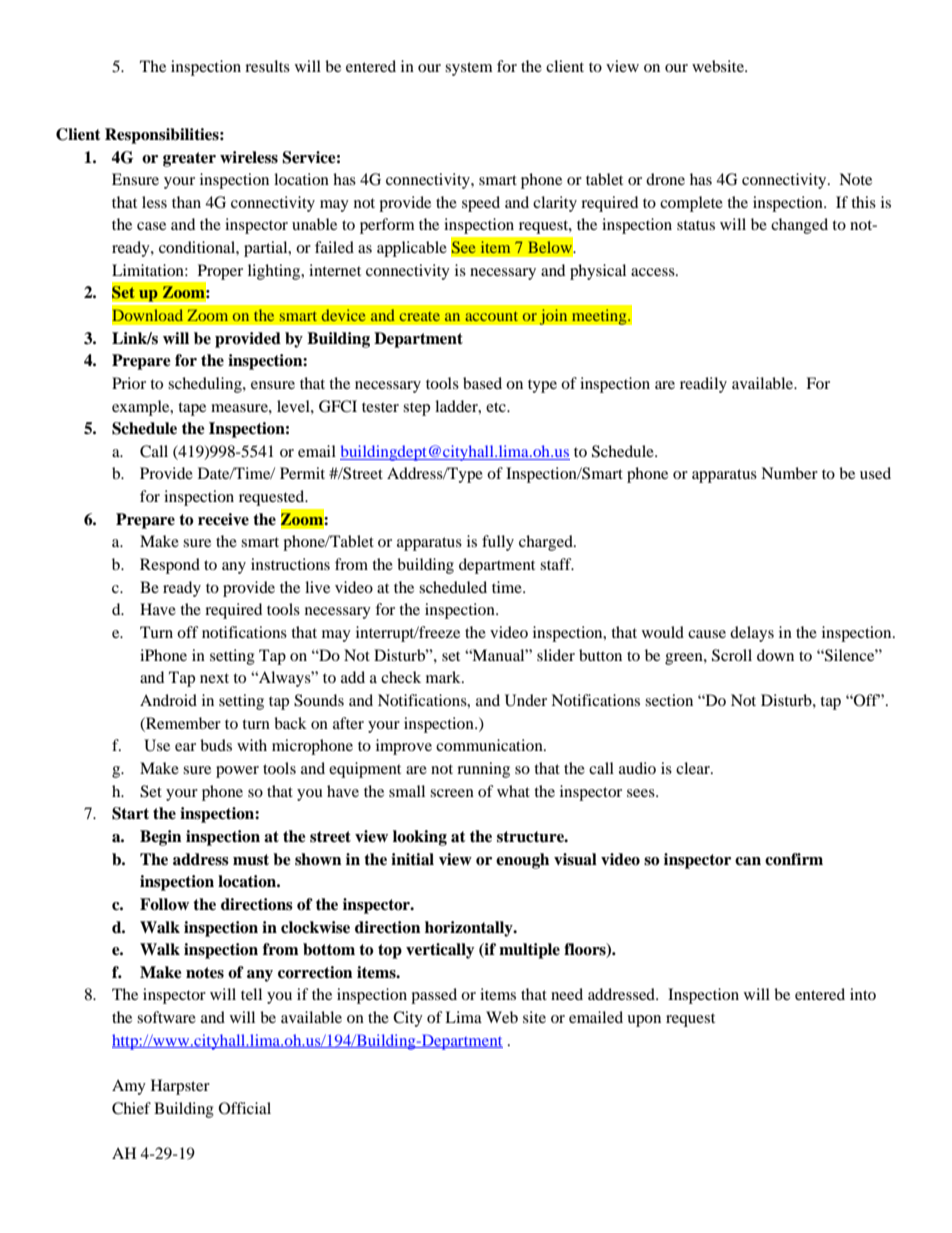 The image size is (952, 1233). I want to click on system, so click(469, 69).
